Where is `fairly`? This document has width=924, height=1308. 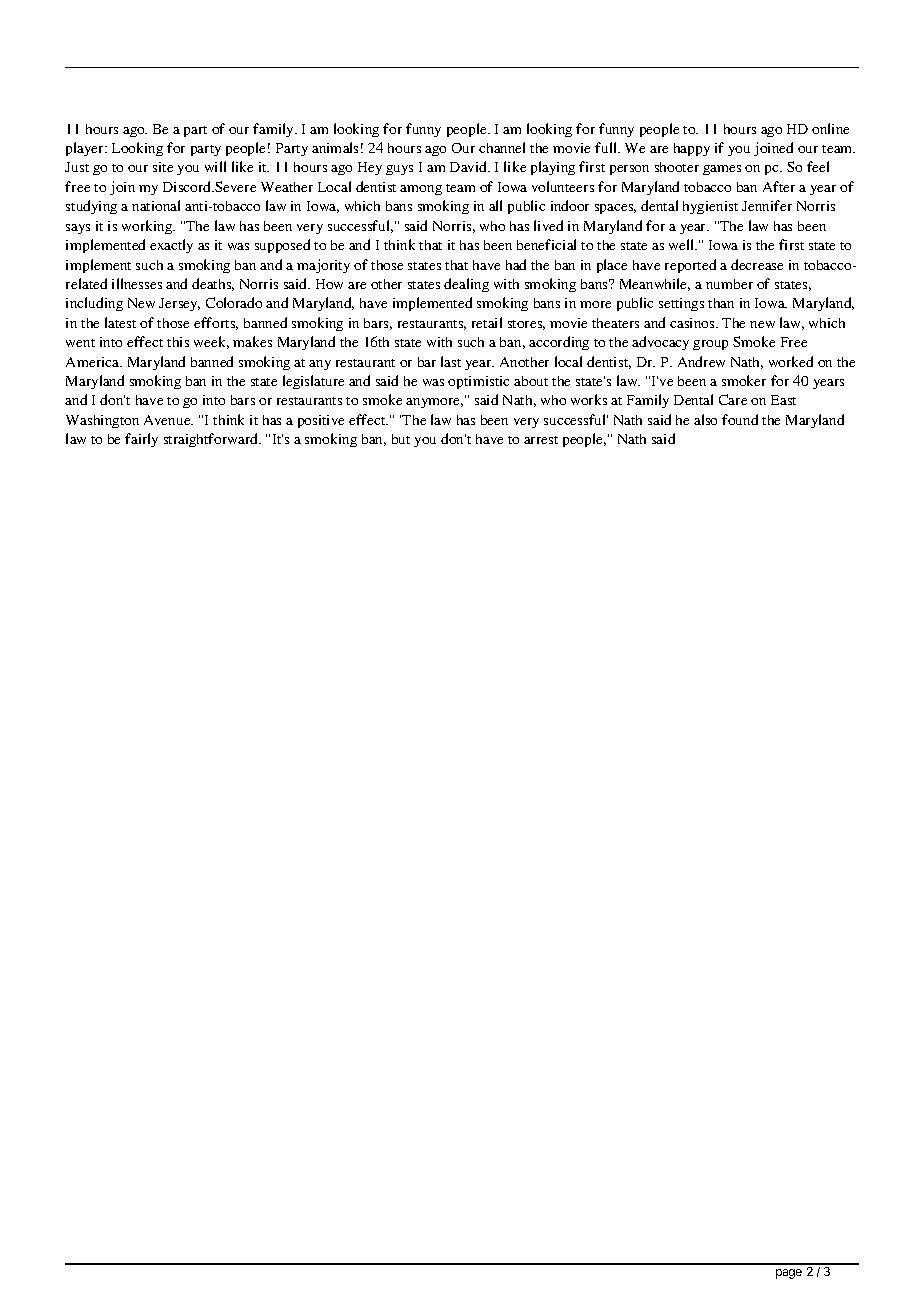
fairly is located at coordinates (141, 440).
